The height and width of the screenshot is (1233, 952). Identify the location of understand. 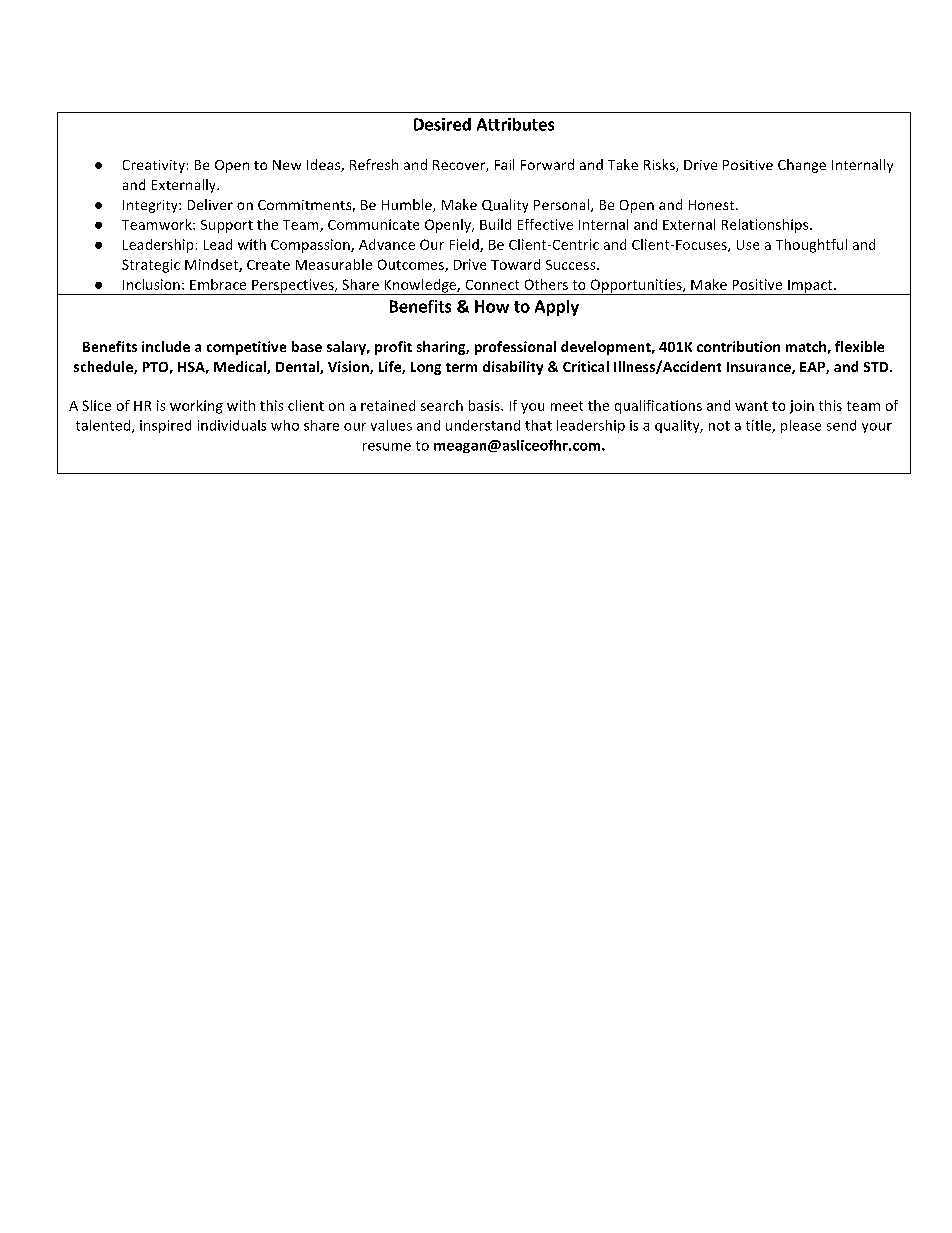
(483, 425).
